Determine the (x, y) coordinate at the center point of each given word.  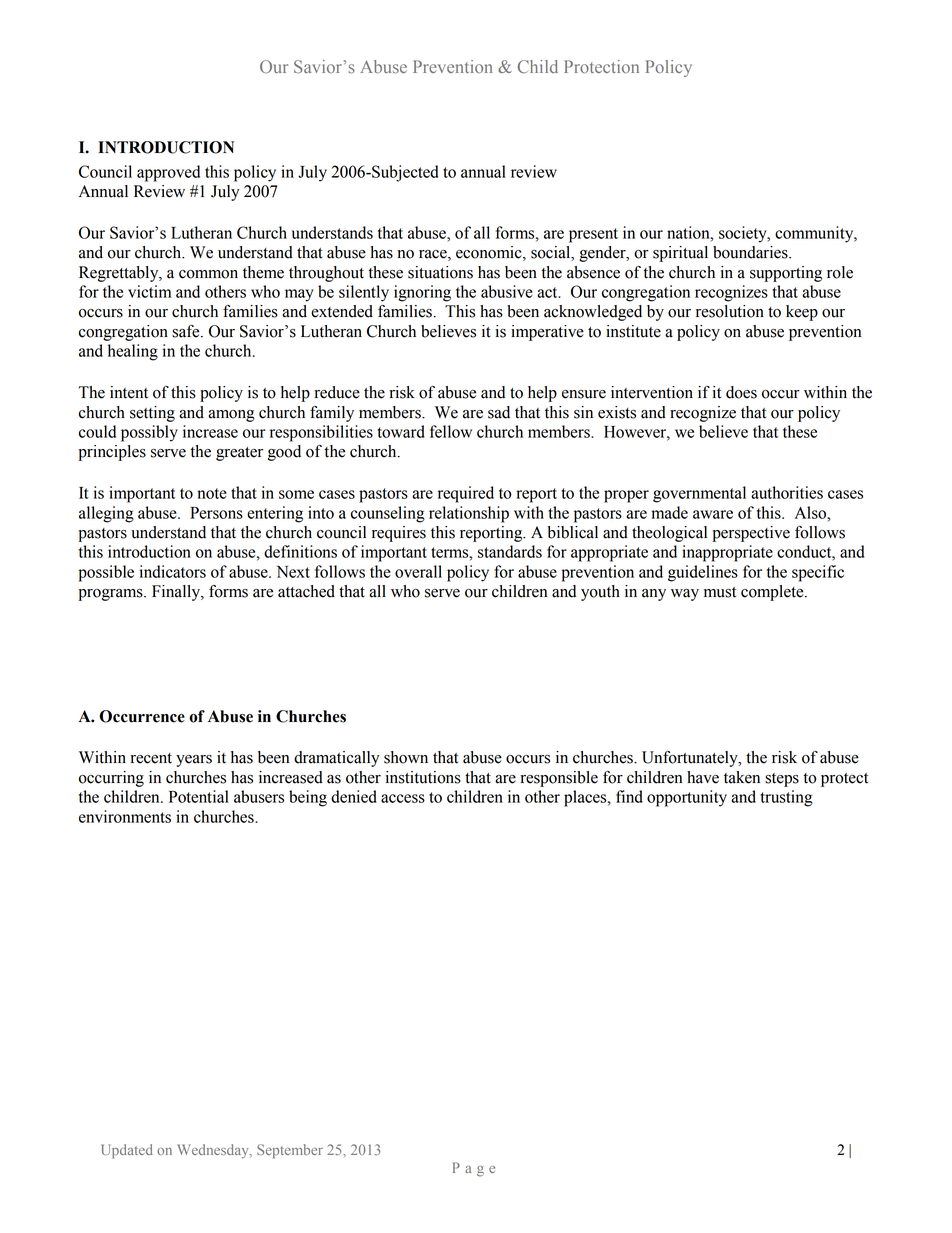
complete (773, 593)
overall (418, 571)
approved (168, 173)
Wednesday (214, 1151)
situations (440, 272)
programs (112, 595)
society (744, 234)
